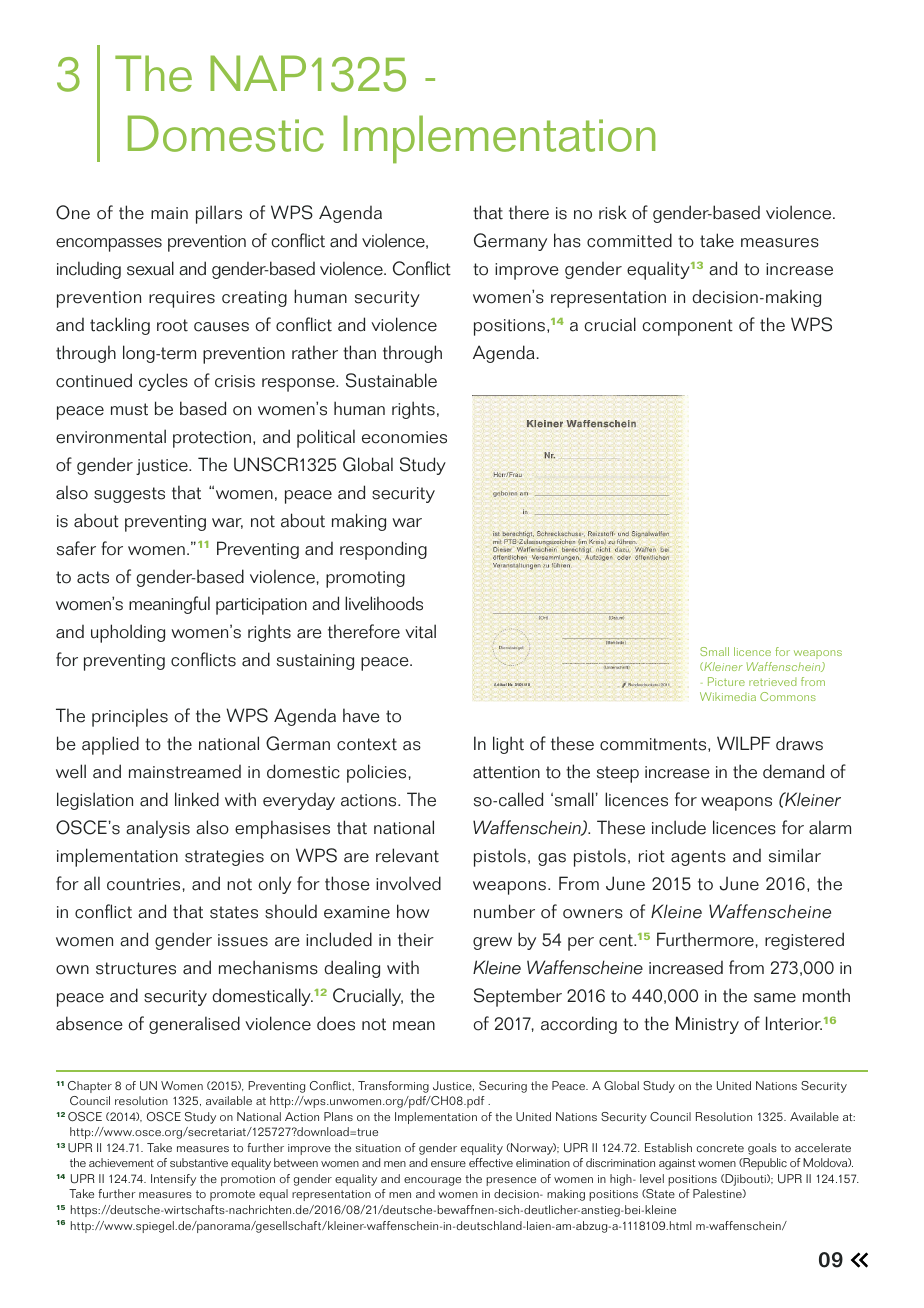 The height and width of the screenshot is (1308, 924). I want to click on Intensify, so click(173, 1180).
